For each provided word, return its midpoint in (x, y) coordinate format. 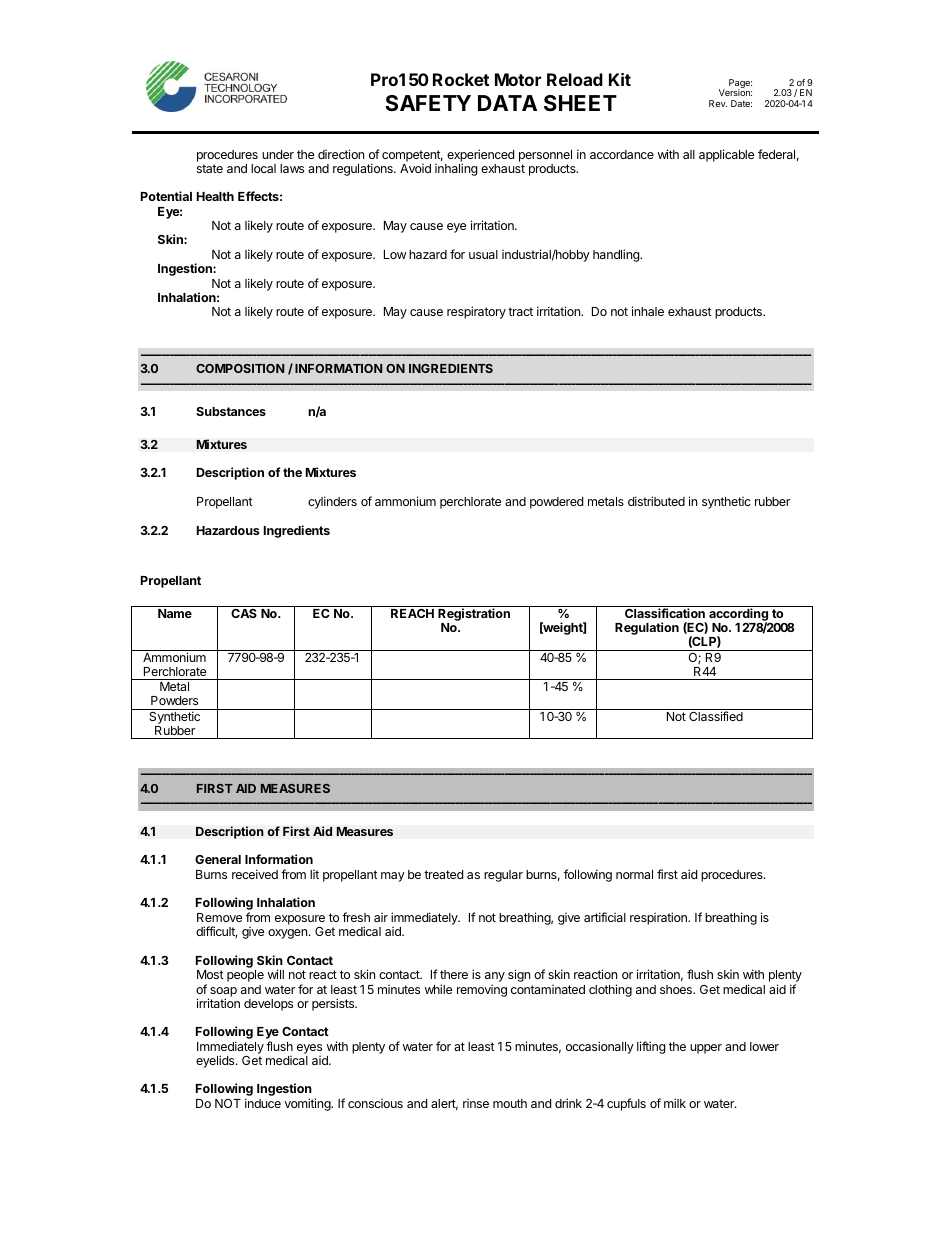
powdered (556, 503)
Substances (231, 411)
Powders (174, 700)
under (278, 154)
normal (634, 874)
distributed (656, 501)
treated (443, 874)
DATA (507, 103)
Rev (718, 103)
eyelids (216, 1061)
